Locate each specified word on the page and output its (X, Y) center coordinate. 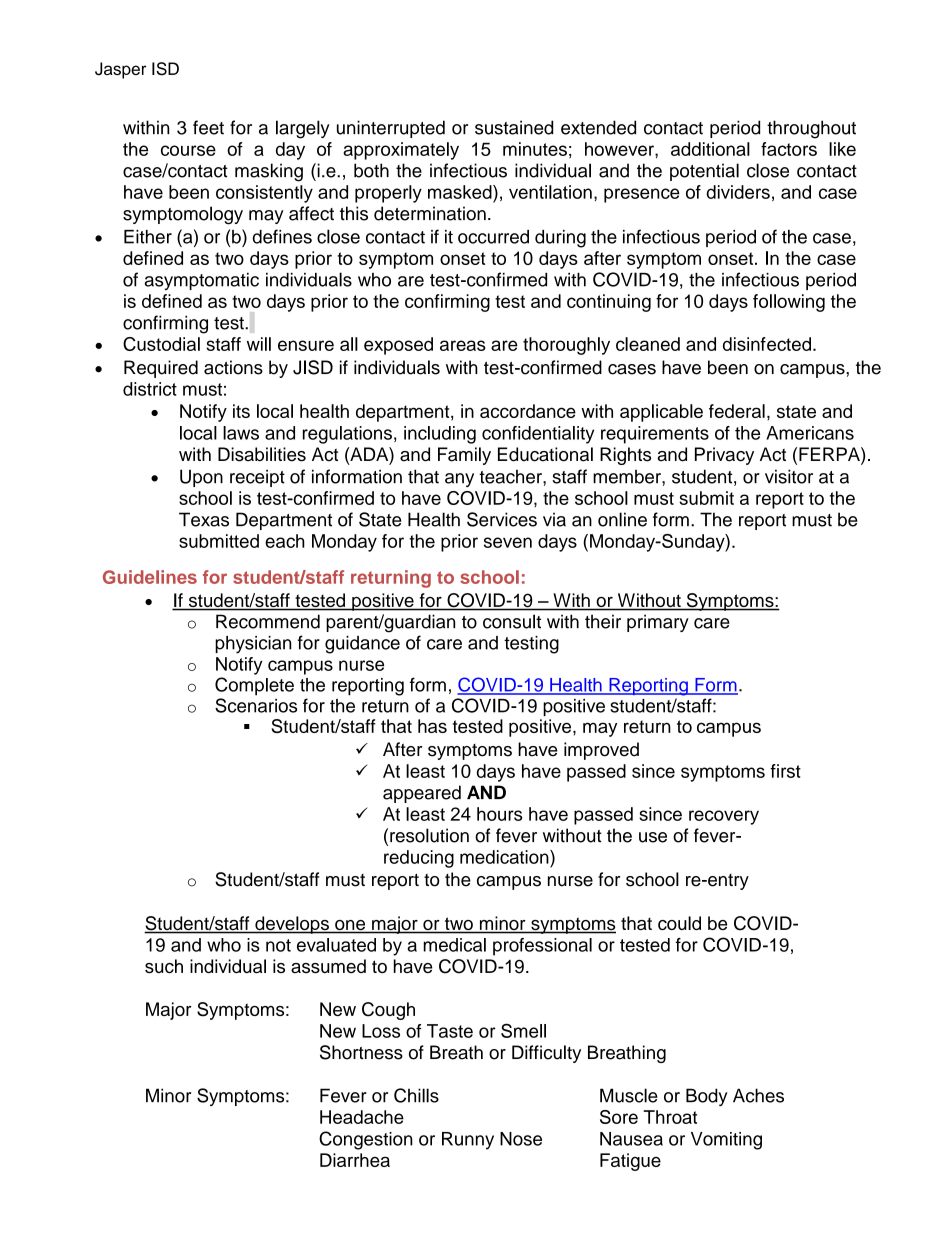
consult (512, 621)
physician (253, 645)
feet (208, 127)
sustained (514, 127)
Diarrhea (355, 1160)
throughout (811, 129)
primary (658, 623)
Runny (468, 1141)
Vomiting (726, 1141)
